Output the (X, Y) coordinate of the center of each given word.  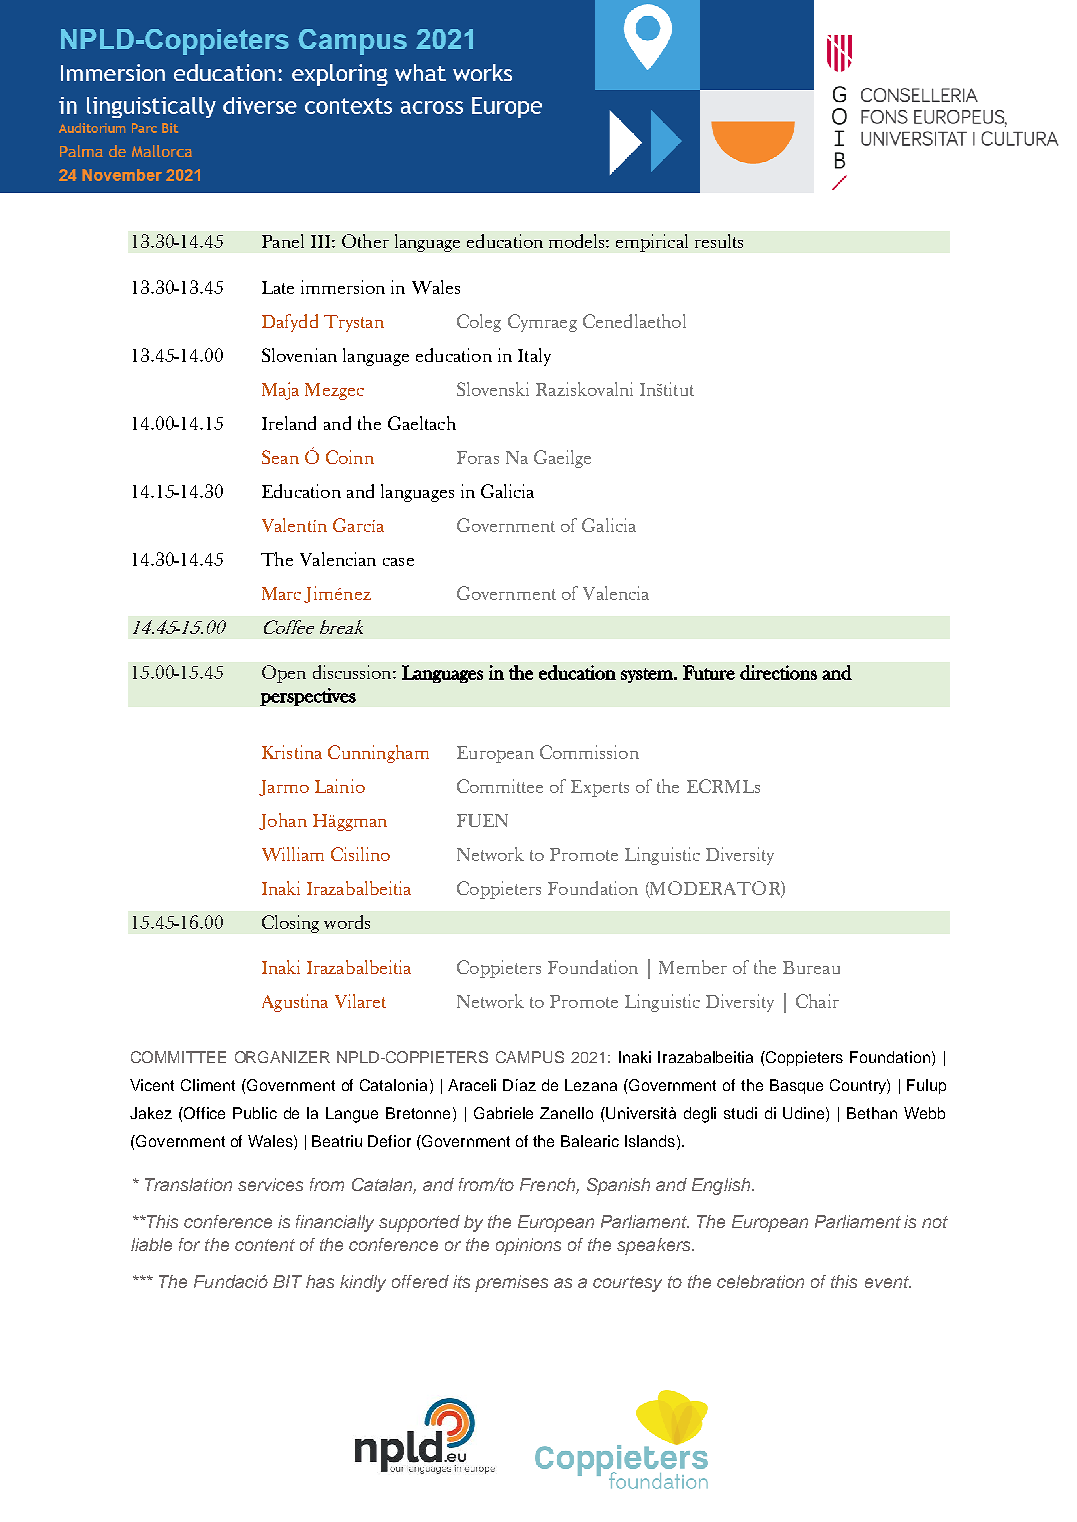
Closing (290, 924)
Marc (281, 593)
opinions (528, 1246)
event (888, 1282)
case (398, 562)
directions (778, 672)
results (719, 241)
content (265, 1245)
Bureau (811, 967)
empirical (652, 243)
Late (278, 287)
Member (693, 967)
